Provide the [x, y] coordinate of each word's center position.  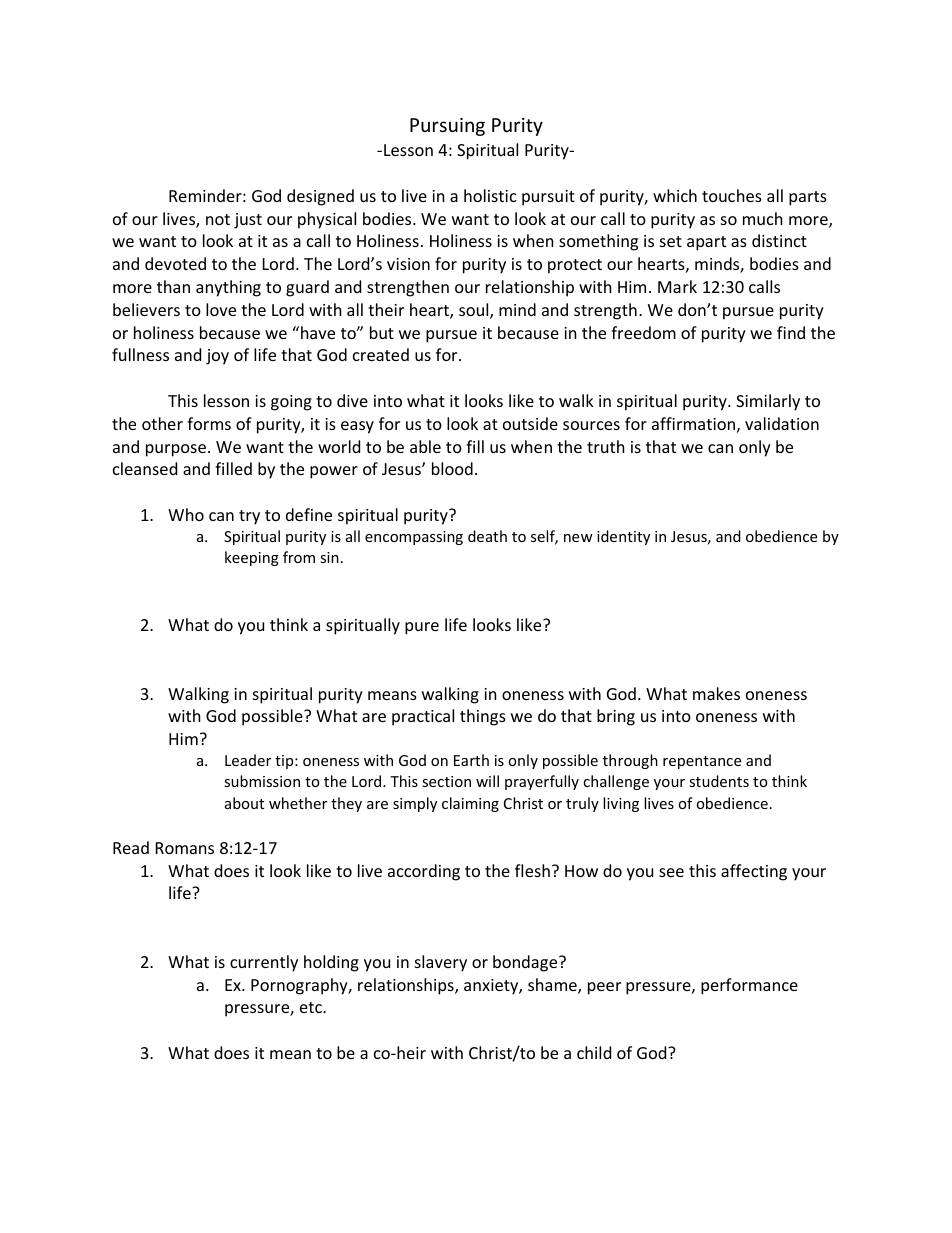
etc [312, 1007]
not [218, 219]
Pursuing [447, 127]
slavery [441, 963]
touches [732, 195]
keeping [252, 558]
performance [749, 986]
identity [623, 537]
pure [422, 628]
